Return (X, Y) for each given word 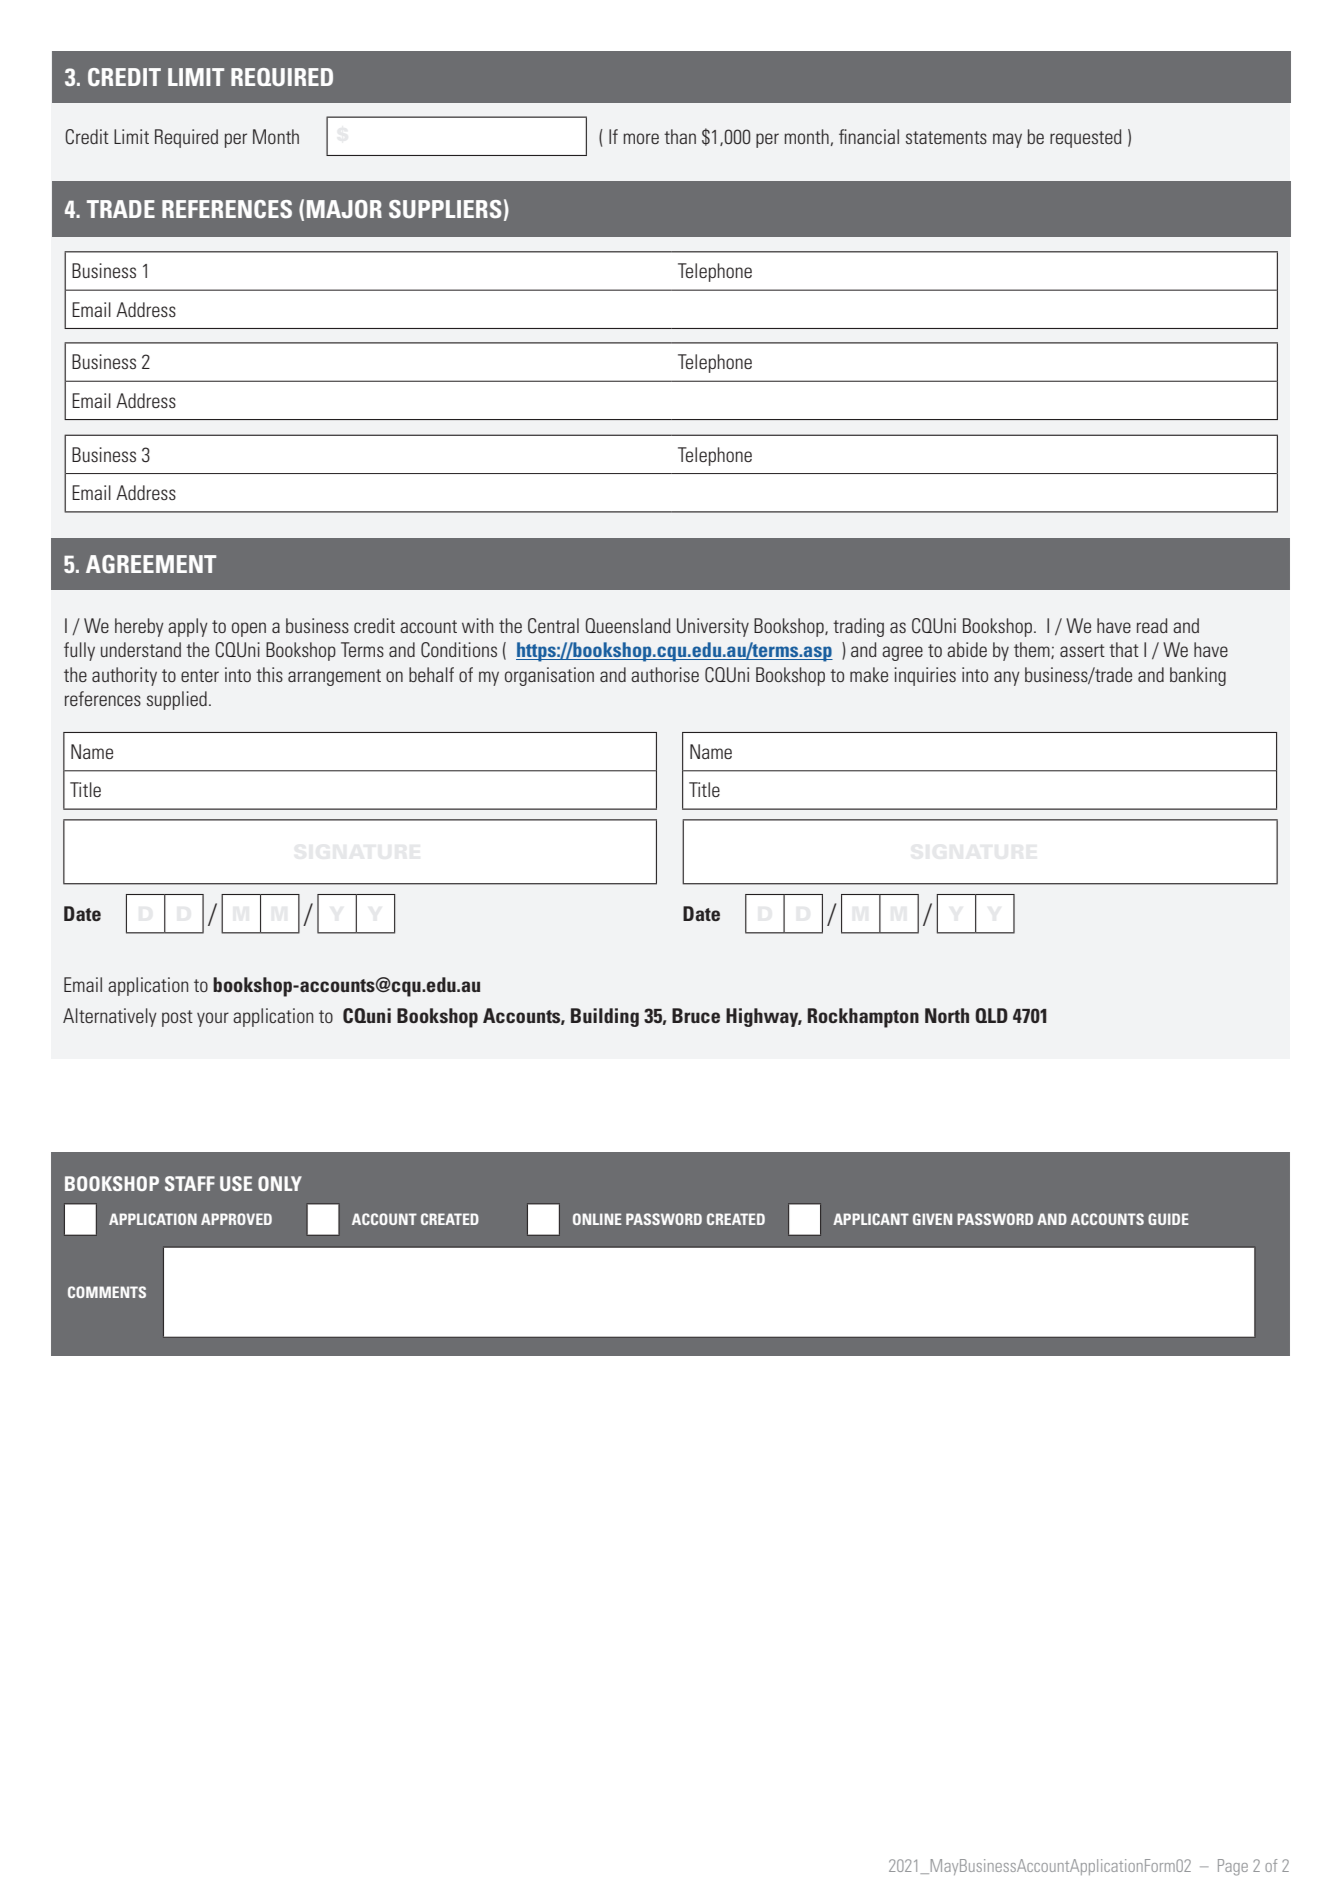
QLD (991, 1015)
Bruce (696, 1015)
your (213, 1019)
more (641, 138)
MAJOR (344, 209)
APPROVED (236, 1219)
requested (1086, 138)
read (1152, 625)
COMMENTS (107, 1292)
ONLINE (597, 1219)
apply (188, 627)
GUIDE (1168, 1219)
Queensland (628, 625)
